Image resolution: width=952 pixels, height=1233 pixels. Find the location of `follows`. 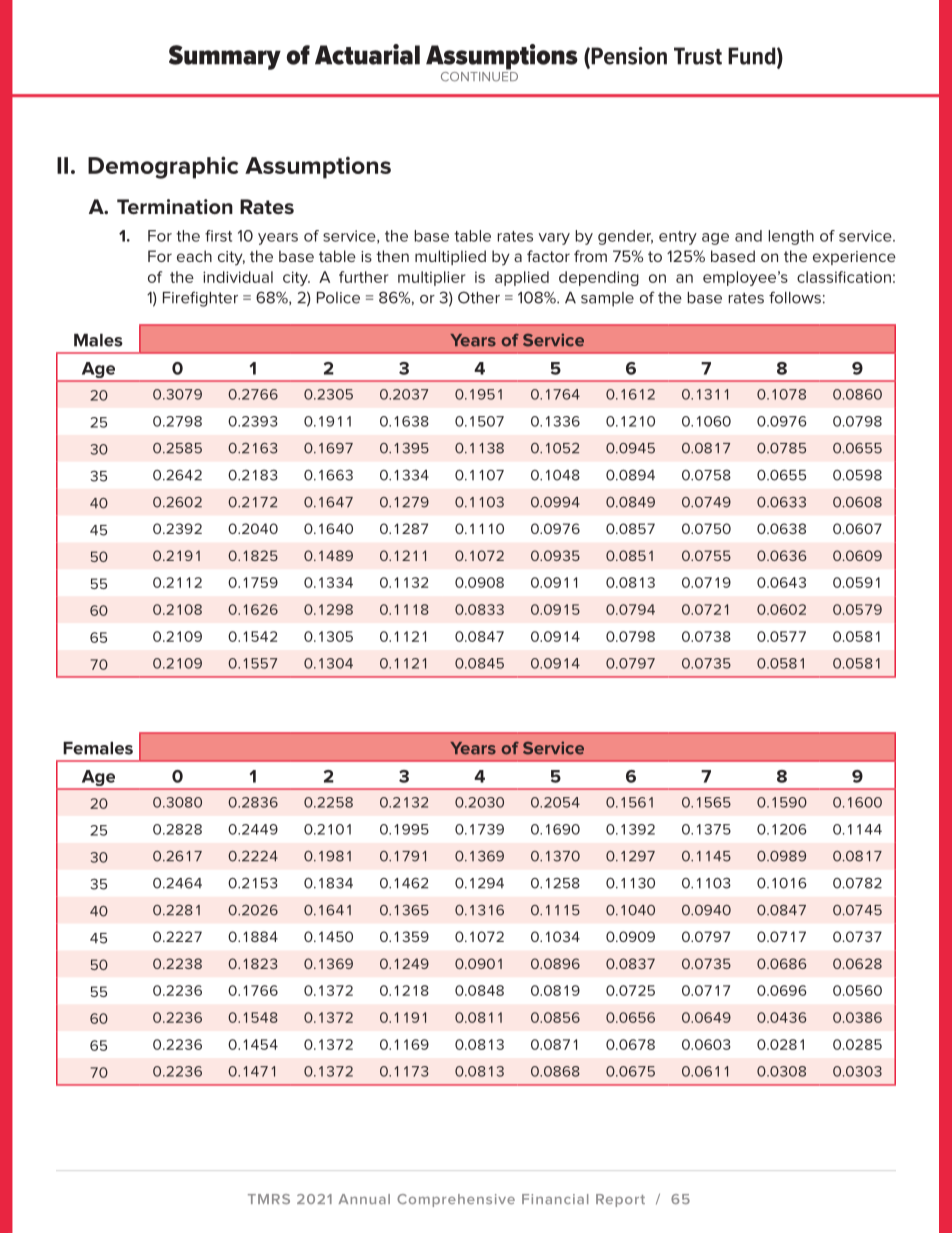

follows is located at coordinates (795, 297).
